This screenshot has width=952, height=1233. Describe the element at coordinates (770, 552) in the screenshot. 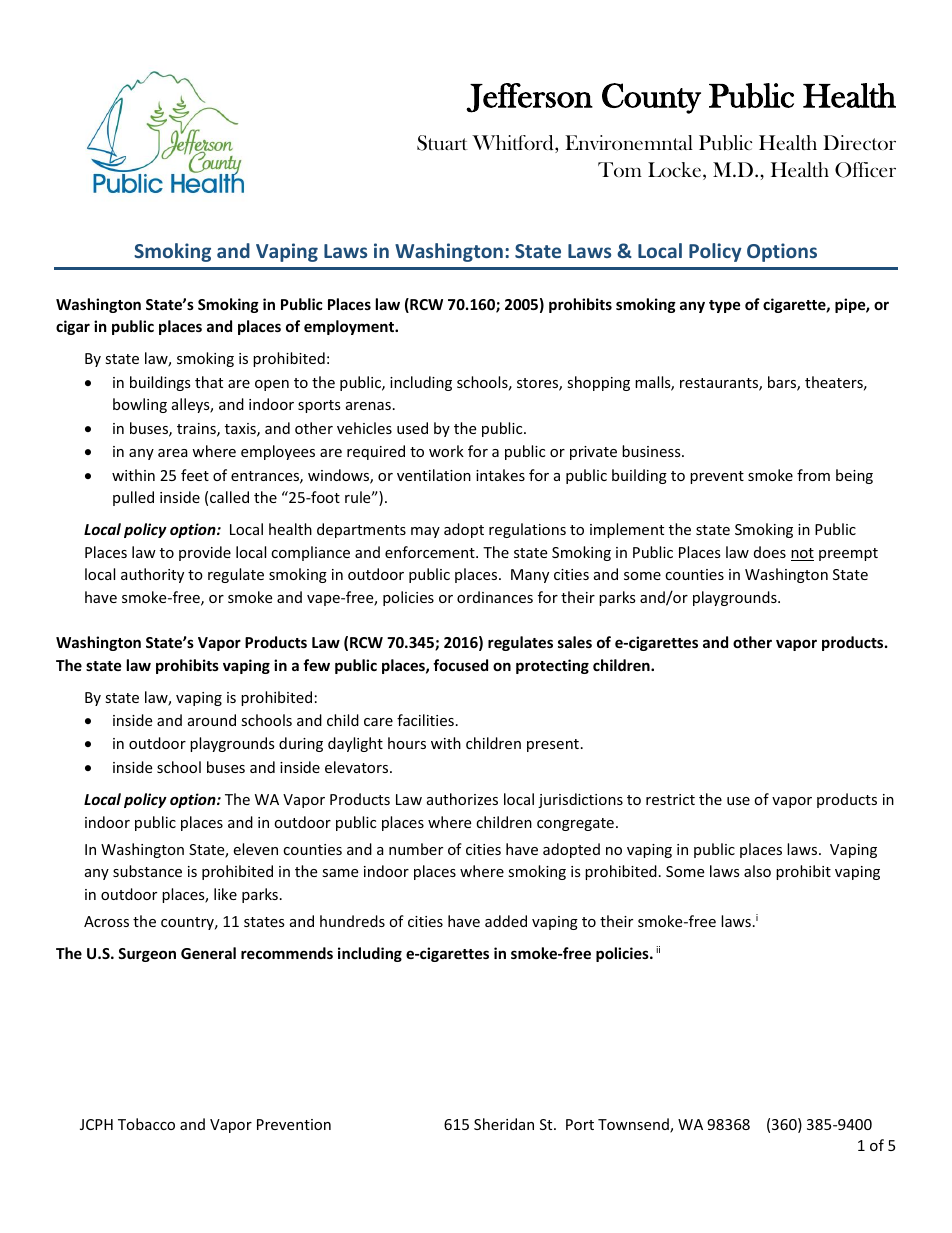

I see `does` at that location.
